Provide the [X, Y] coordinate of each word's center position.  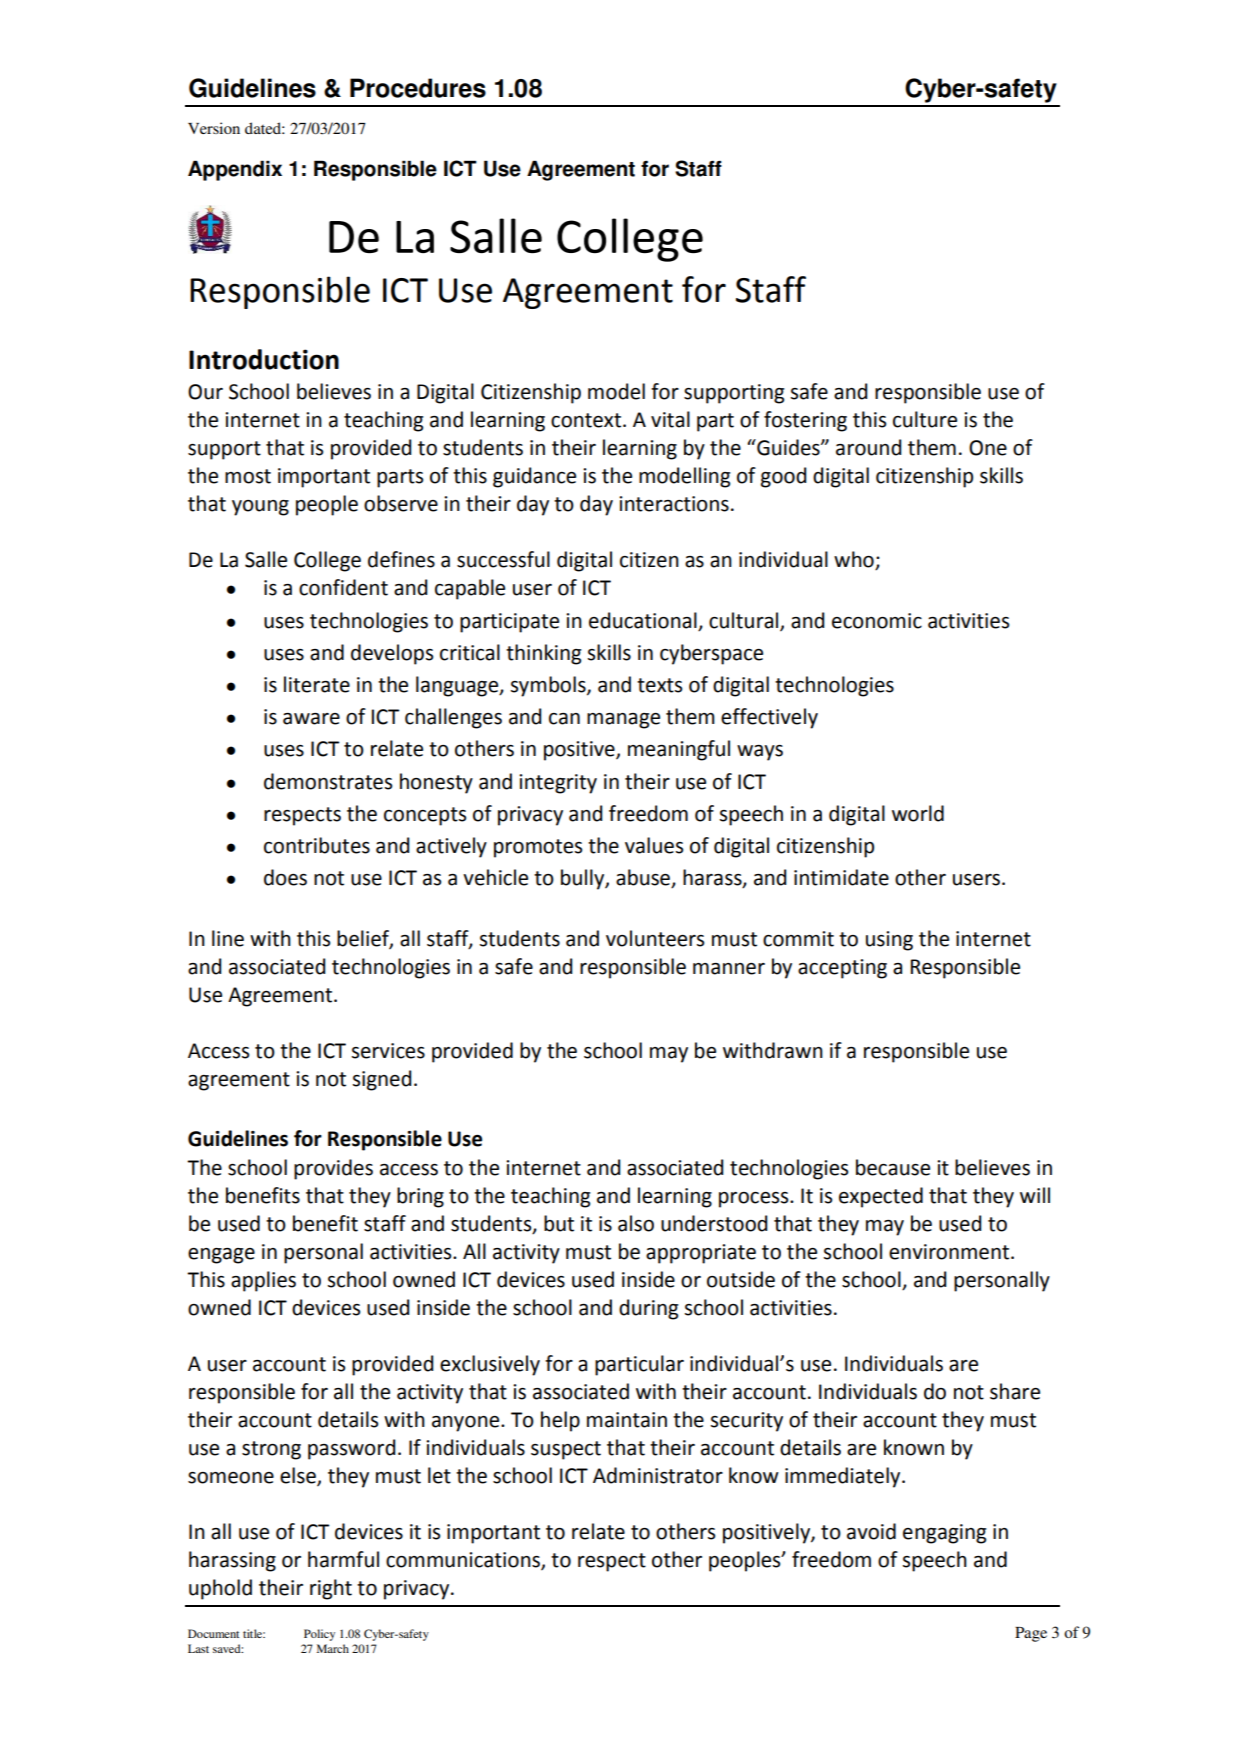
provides [333, 1169]
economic [877, 621]
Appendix [235, 170]
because [893, 1167]
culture [925, 419]
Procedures [418, 88]
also [636, 1223]
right [331, 1589]
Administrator [658, 1475]
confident [343, 587]
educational [643, 620]
